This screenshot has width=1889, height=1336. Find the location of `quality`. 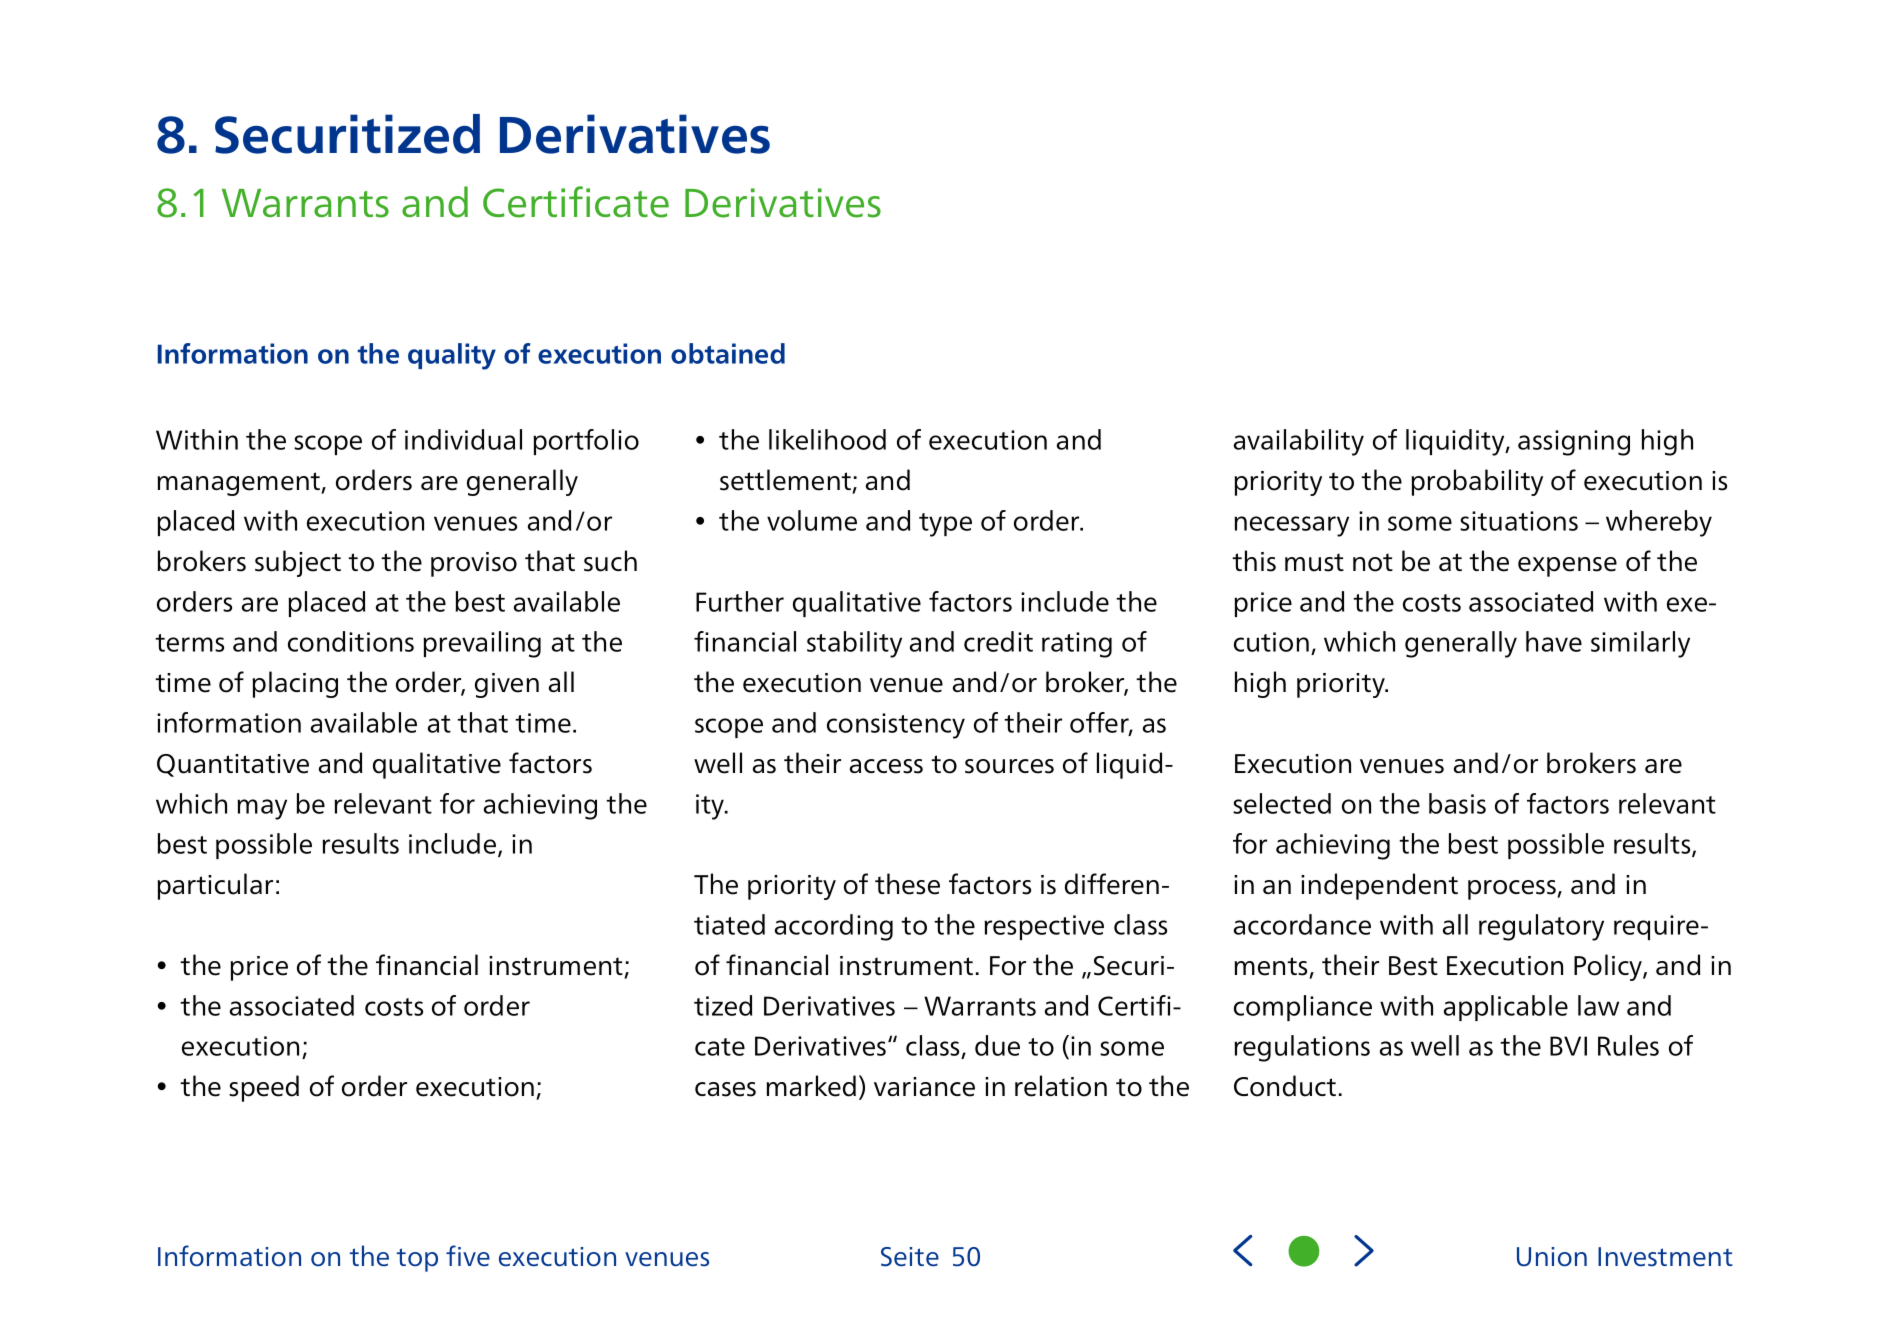

quality is located at coordinates (452, 356).
